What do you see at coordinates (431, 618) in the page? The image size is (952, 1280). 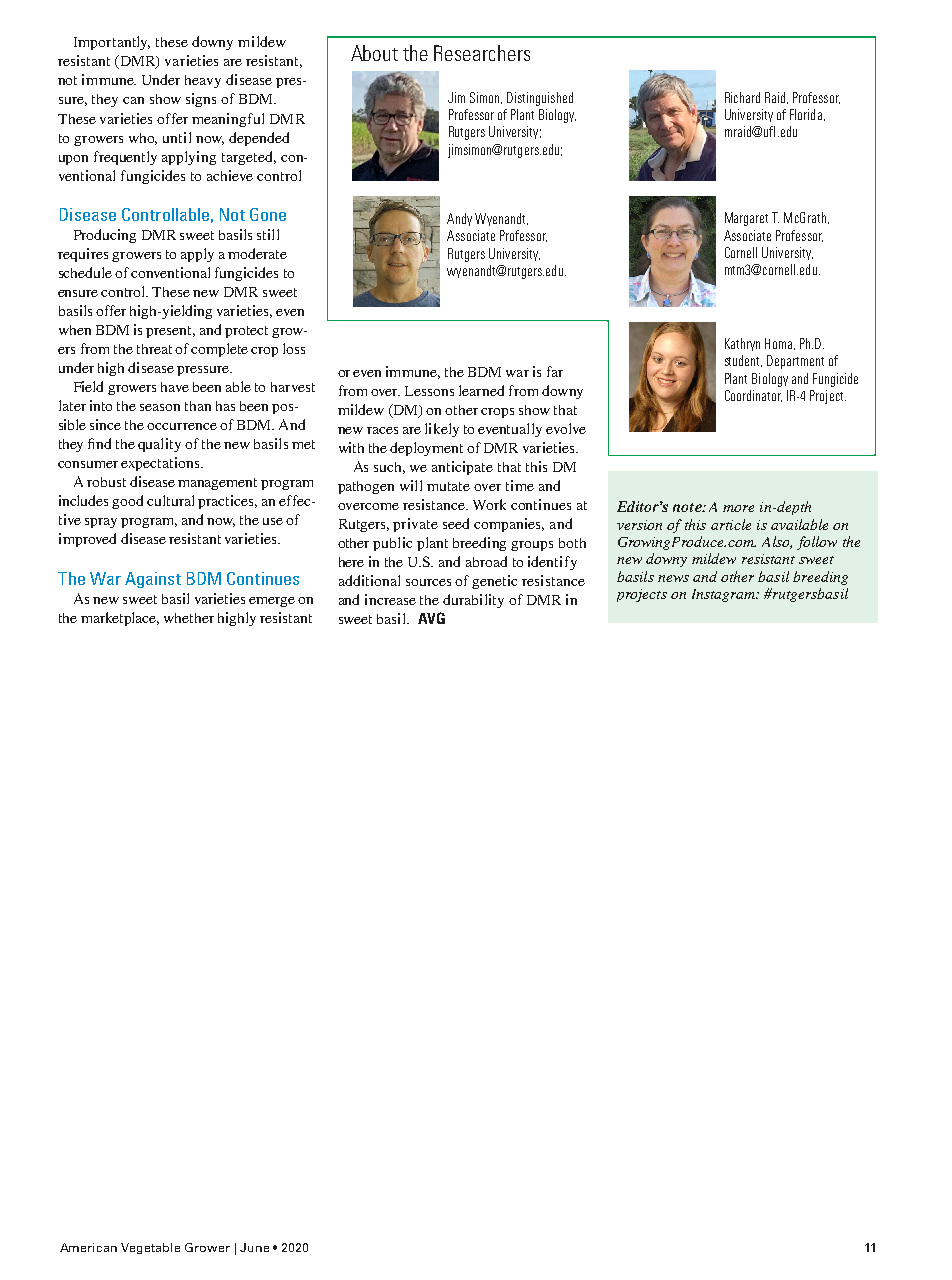 I see `AVG` at bounding box center [431, 618].
